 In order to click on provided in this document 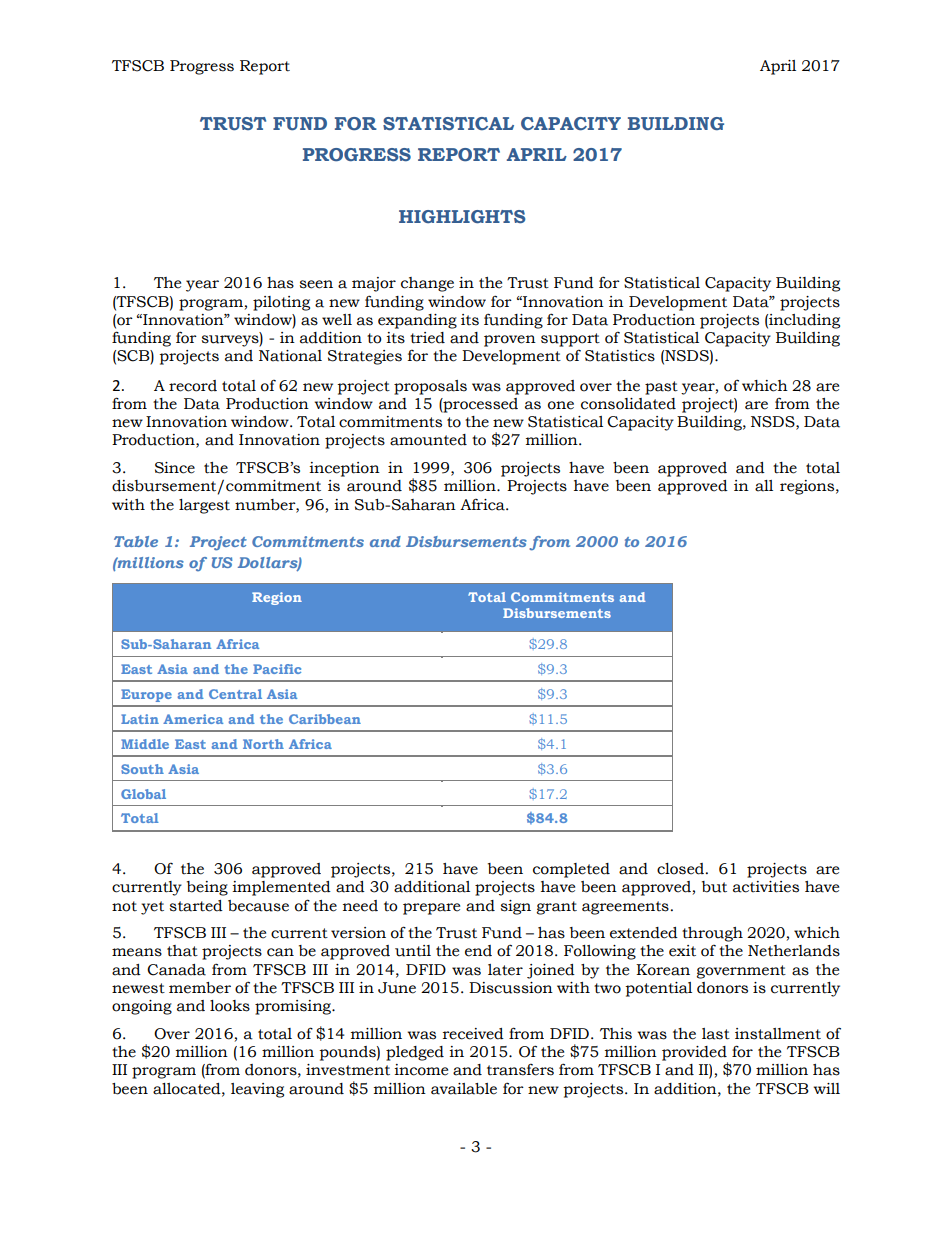, I will do `click(695, 1054)`.
